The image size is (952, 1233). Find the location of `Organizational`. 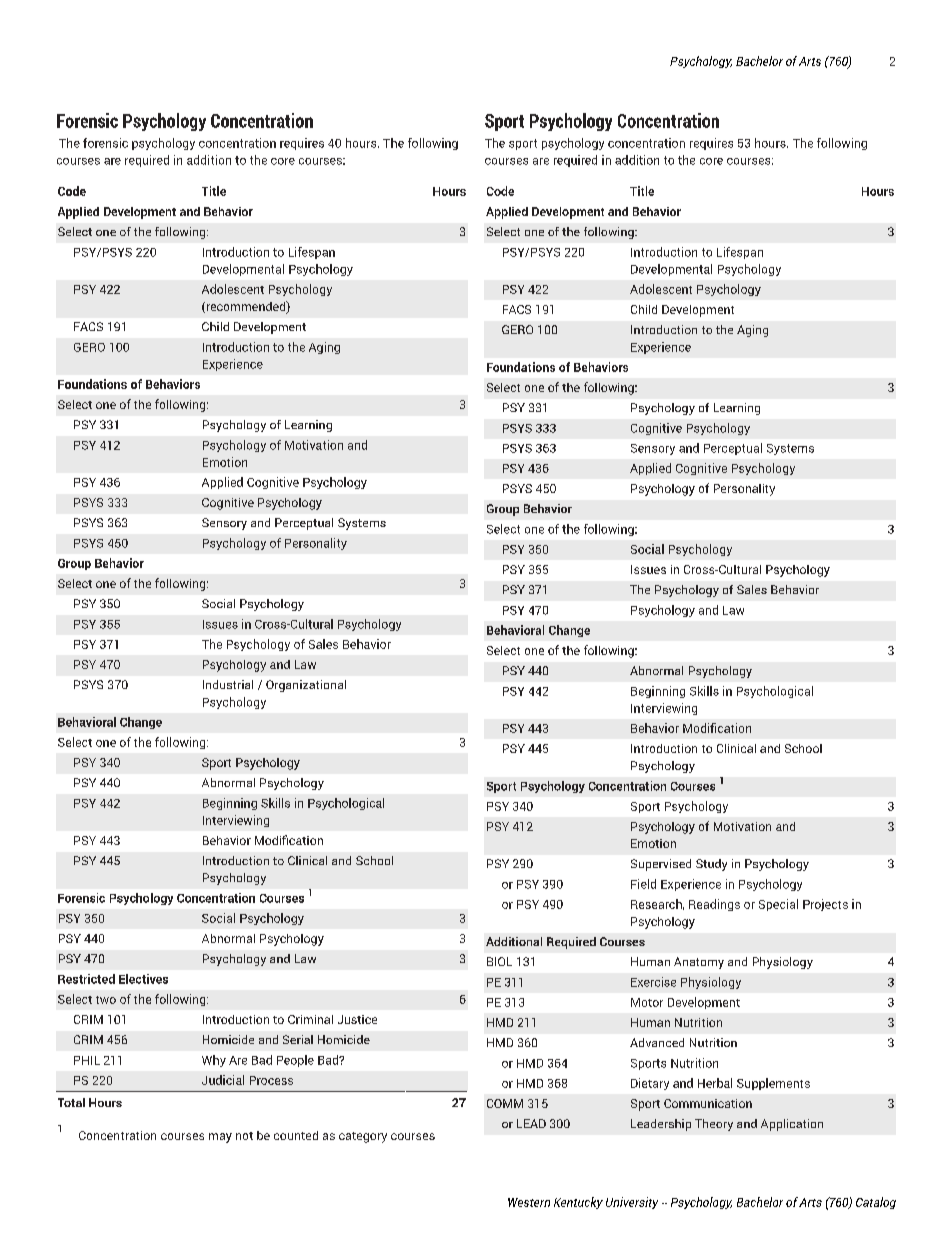

Organizational is located at coordinates (306, 686).
